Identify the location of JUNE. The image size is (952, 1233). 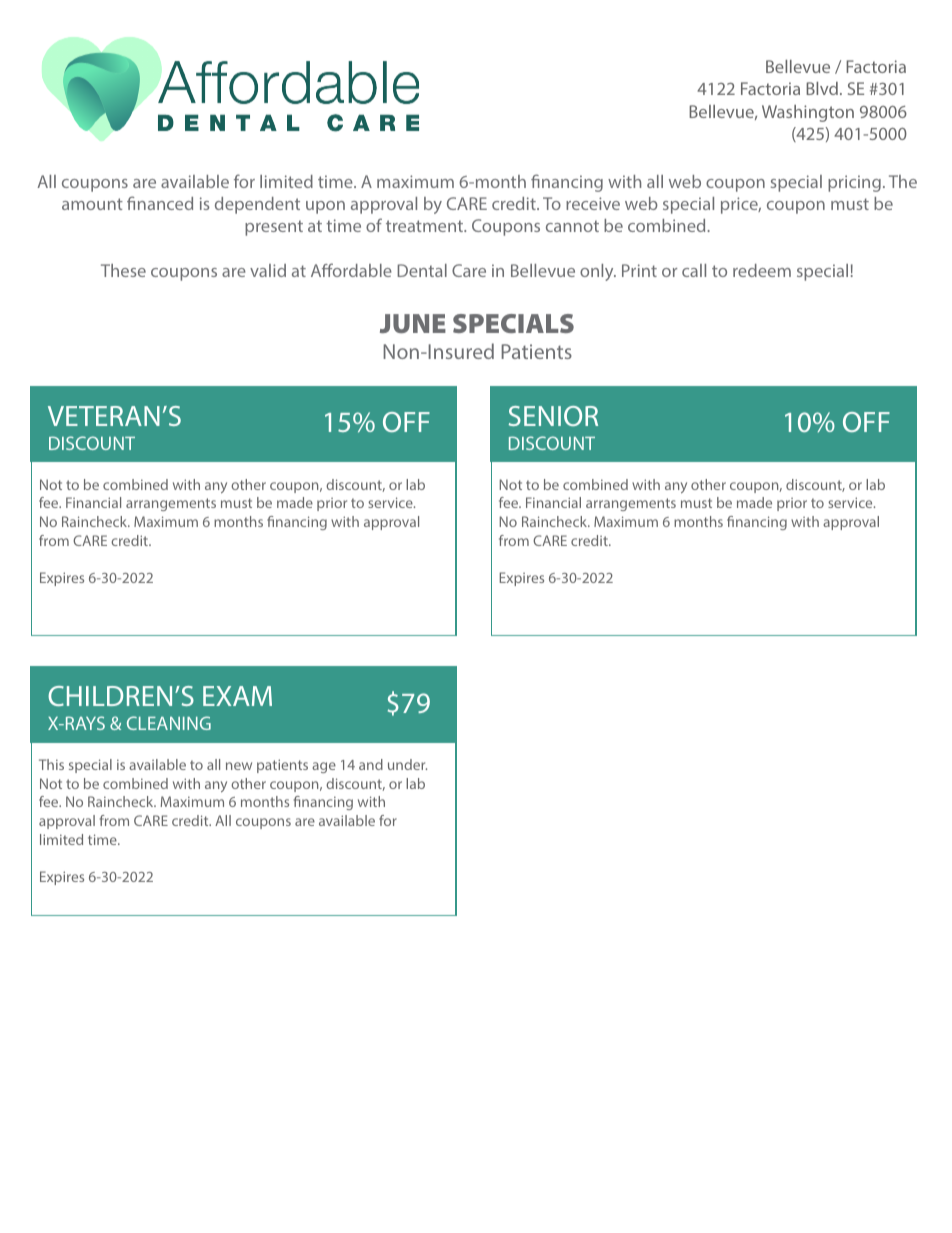
(413, 323).
